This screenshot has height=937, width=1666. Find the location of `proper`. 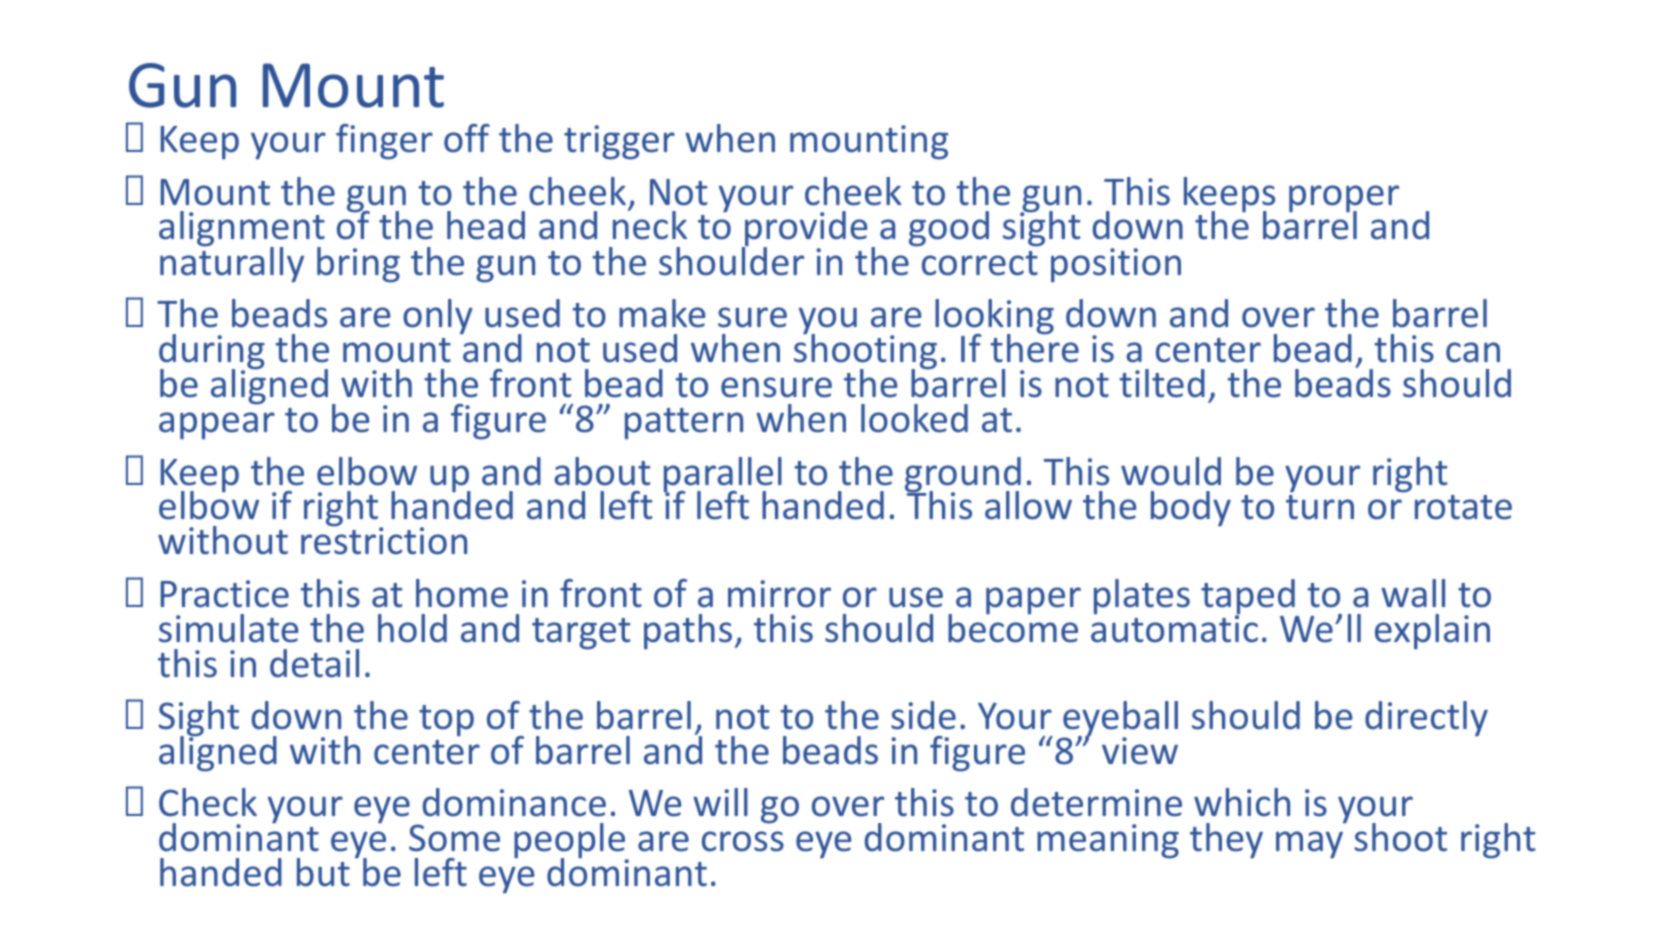

proper is located at coordinates (1344, 200).
